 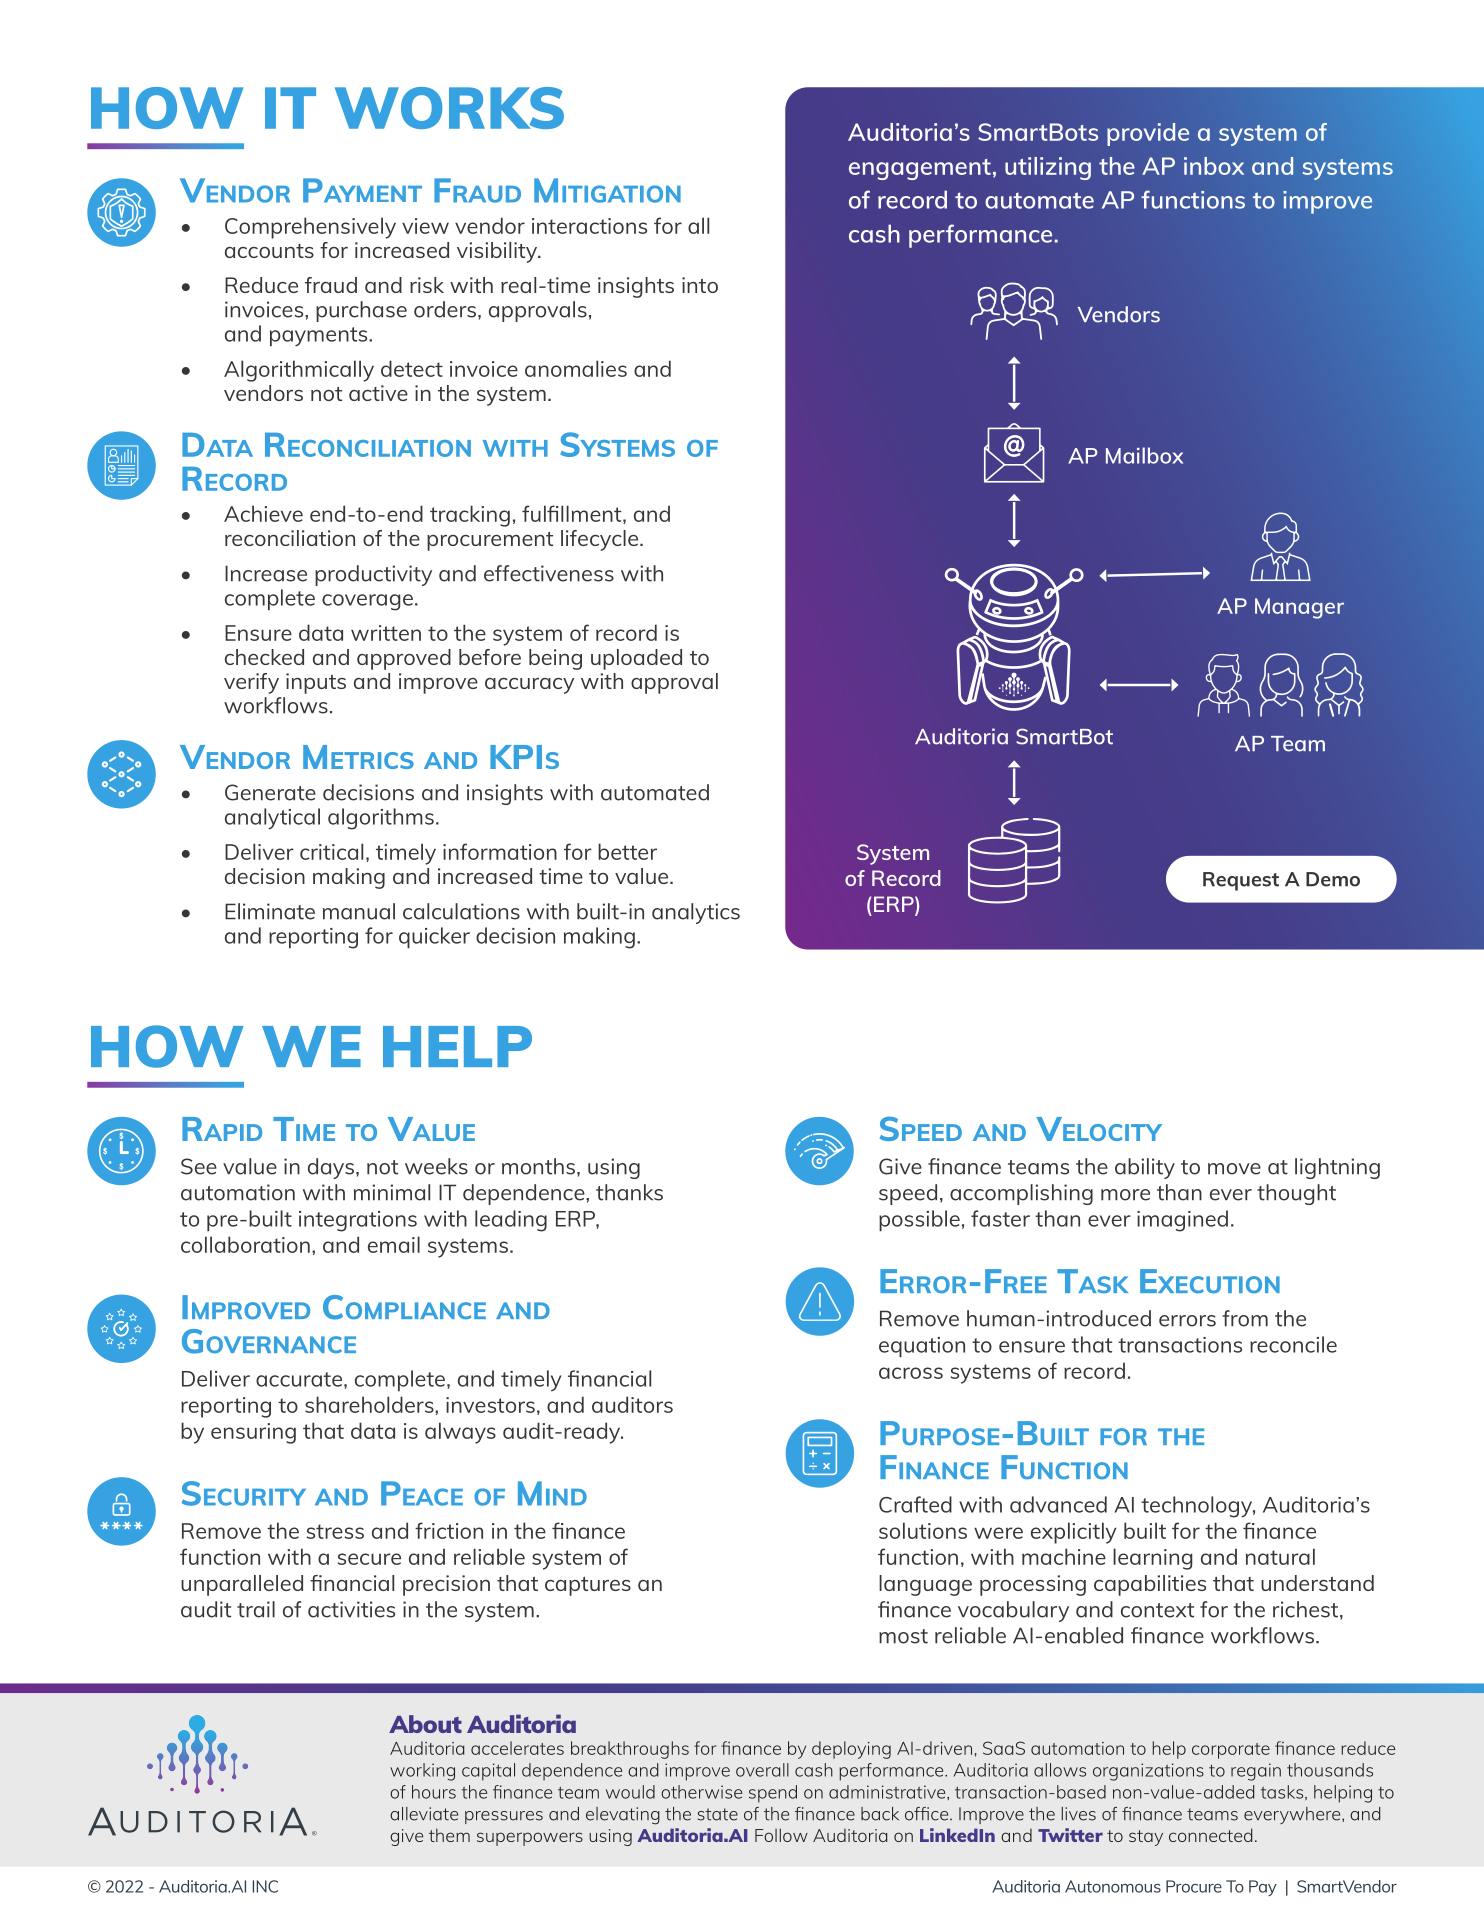 I want to click on reconcile, so click(x=1293, y=1344).
